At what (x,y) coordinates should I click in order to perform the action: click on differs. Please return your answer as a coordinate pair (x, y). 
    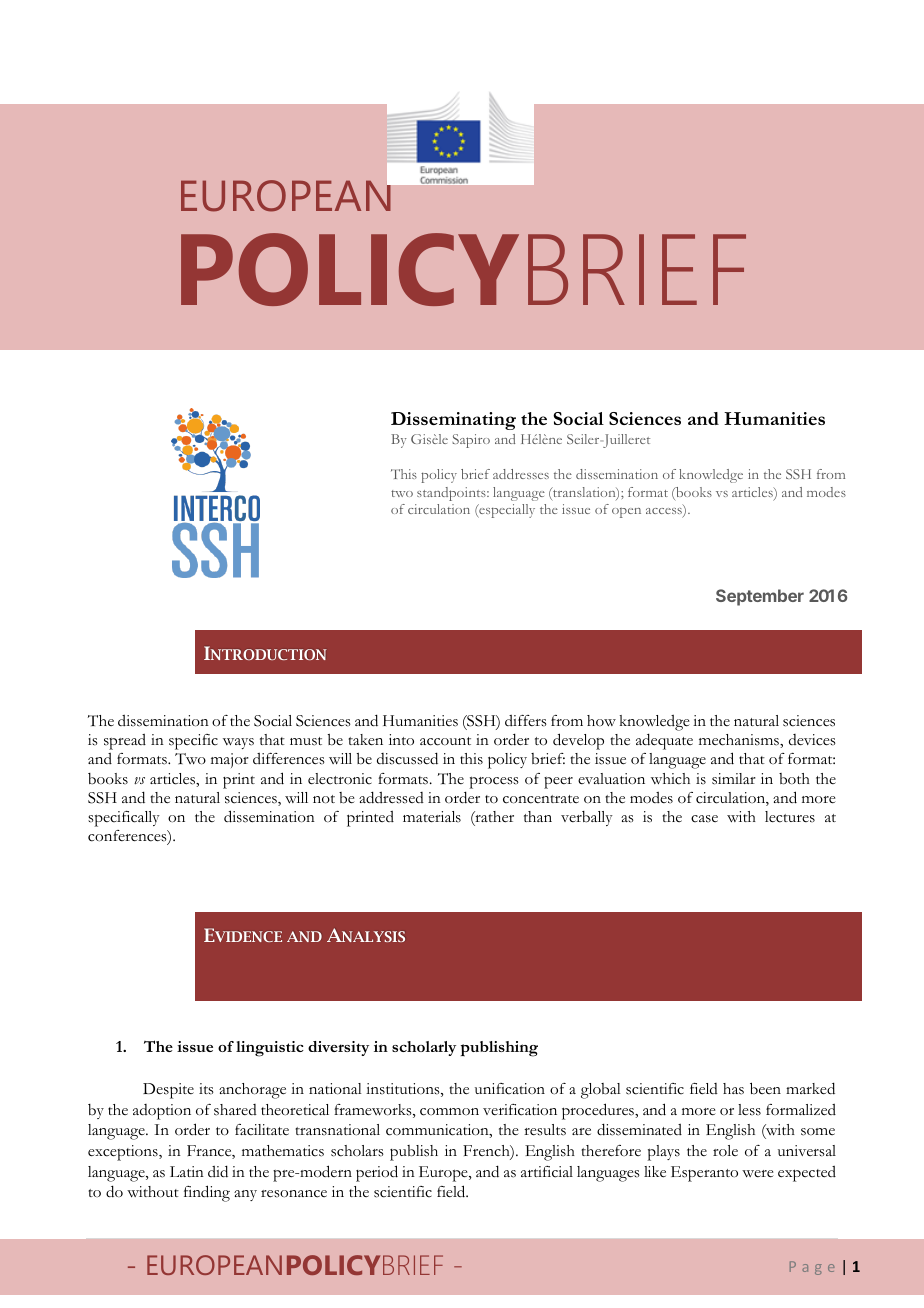
    Looking at the image, I should click on (526, 721).
